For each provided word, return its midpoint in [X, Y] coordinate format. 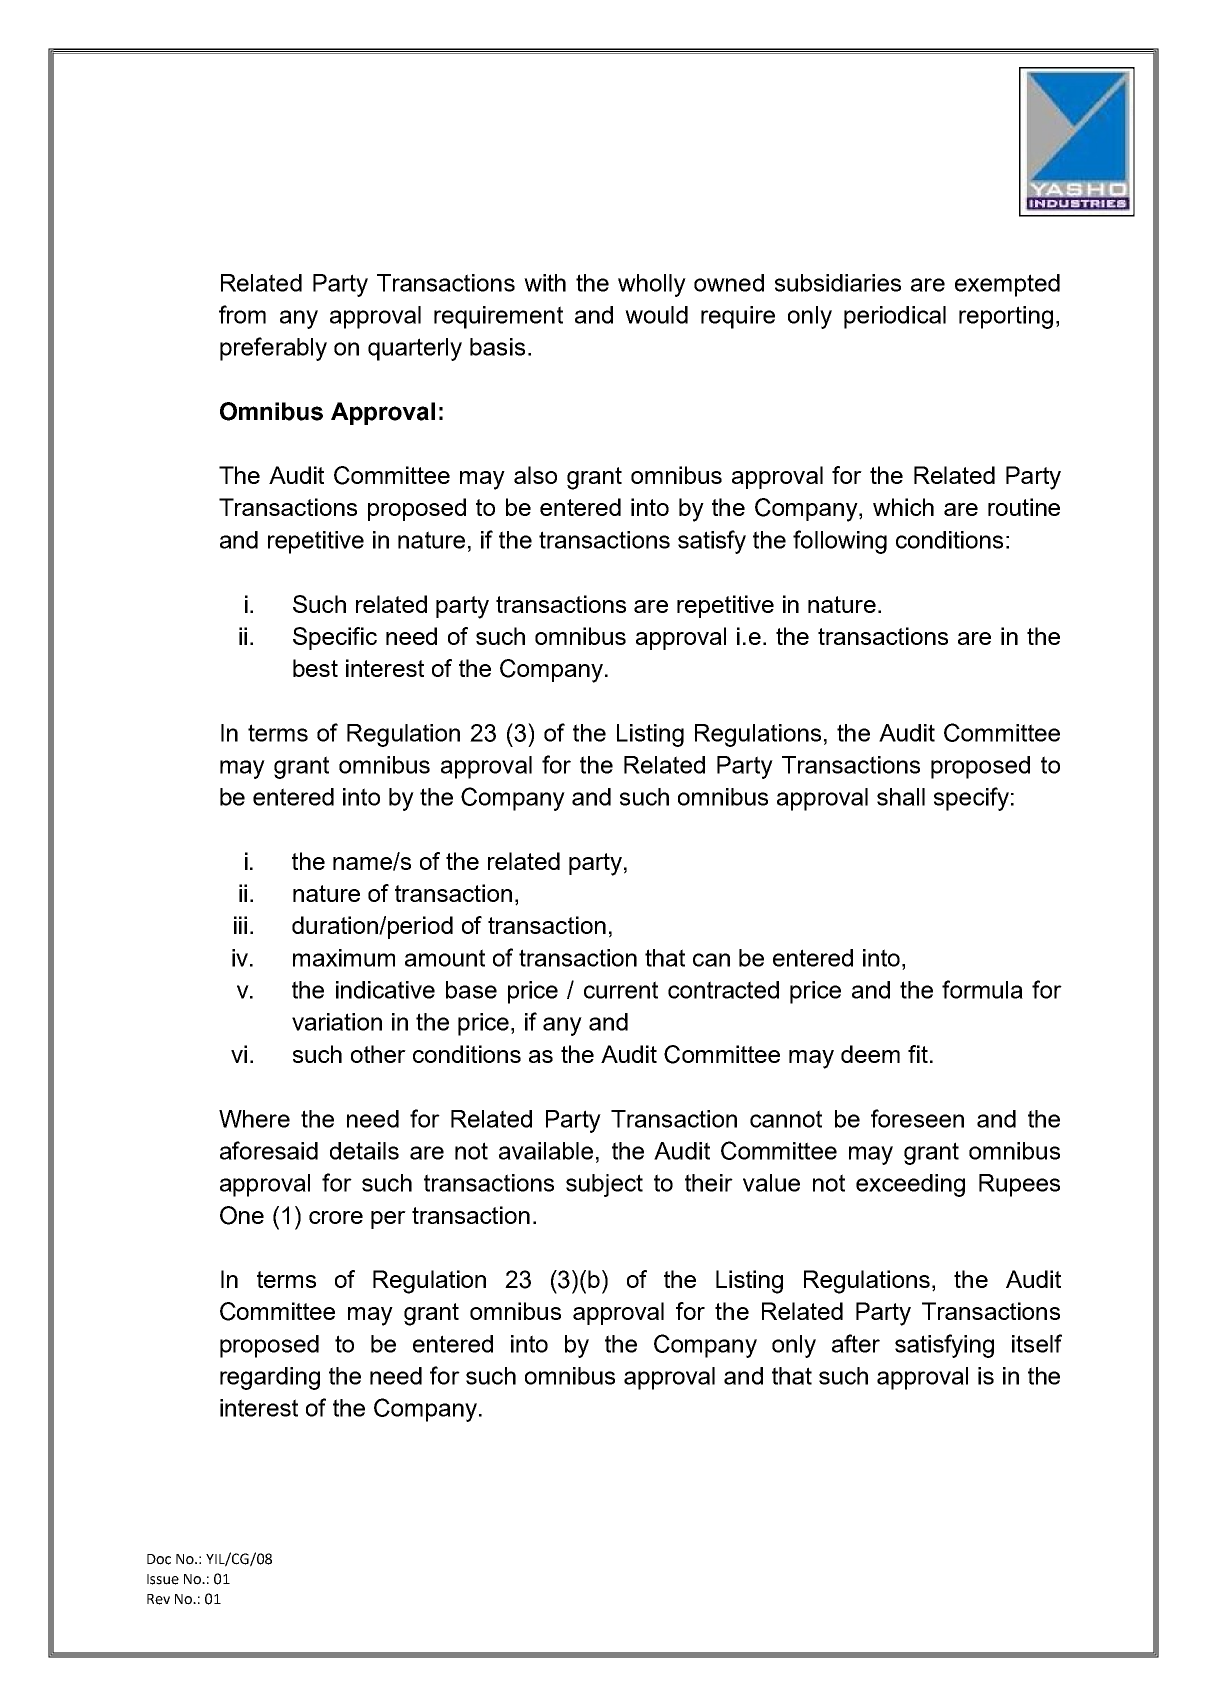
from [242, 314]
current [621, 990]
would [656, 315]
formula [982, 989]
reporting [1006, 317]
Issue [163, 1579]
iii [240, 925]
